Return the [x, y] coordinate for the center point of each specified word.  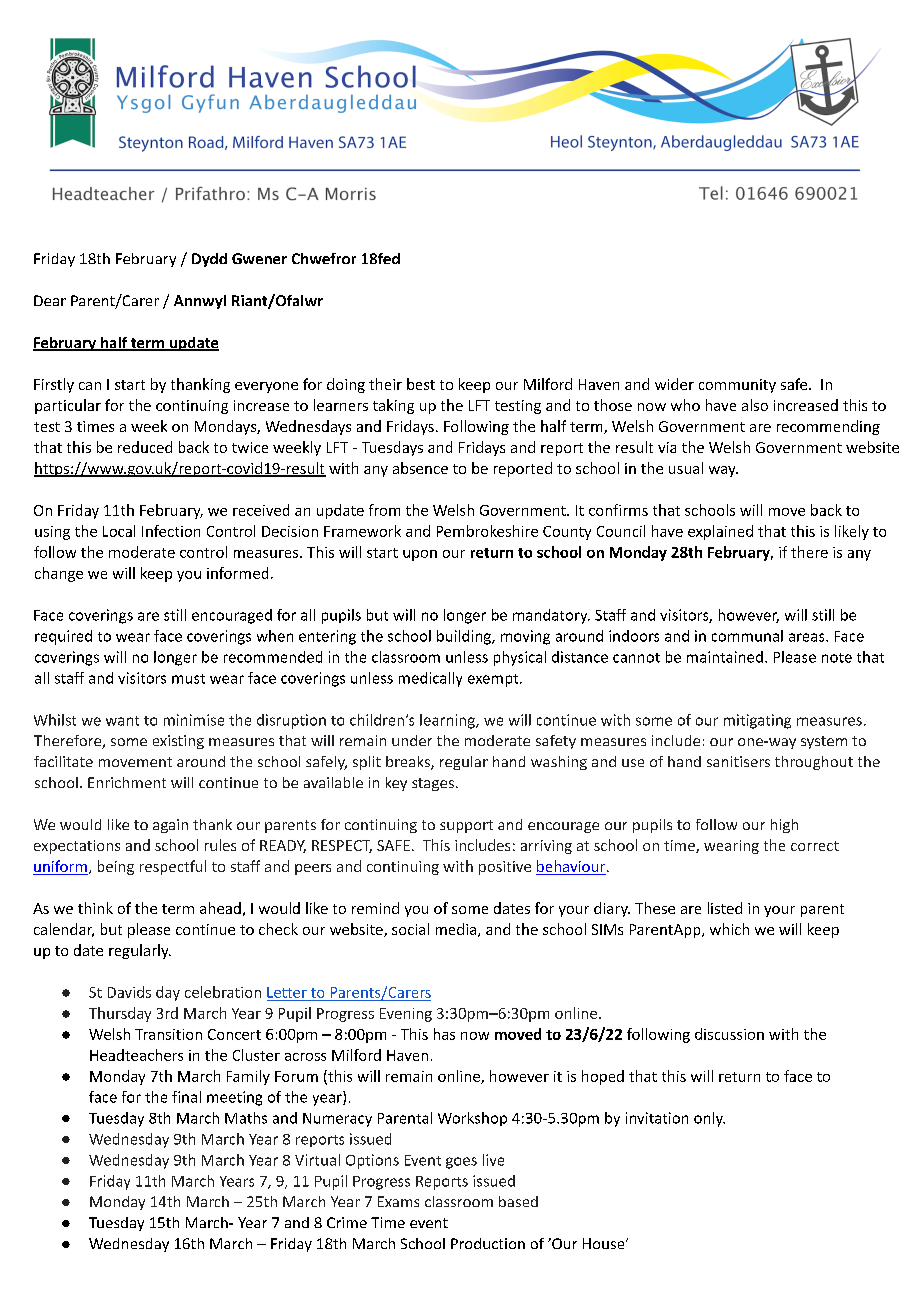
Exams [398, 1201]
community [737, 386]
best [421, 384]
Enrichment [127, 782]
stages [433, 784]
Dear [50, 300]
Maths [246, 1118]
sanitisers [738, 761]
